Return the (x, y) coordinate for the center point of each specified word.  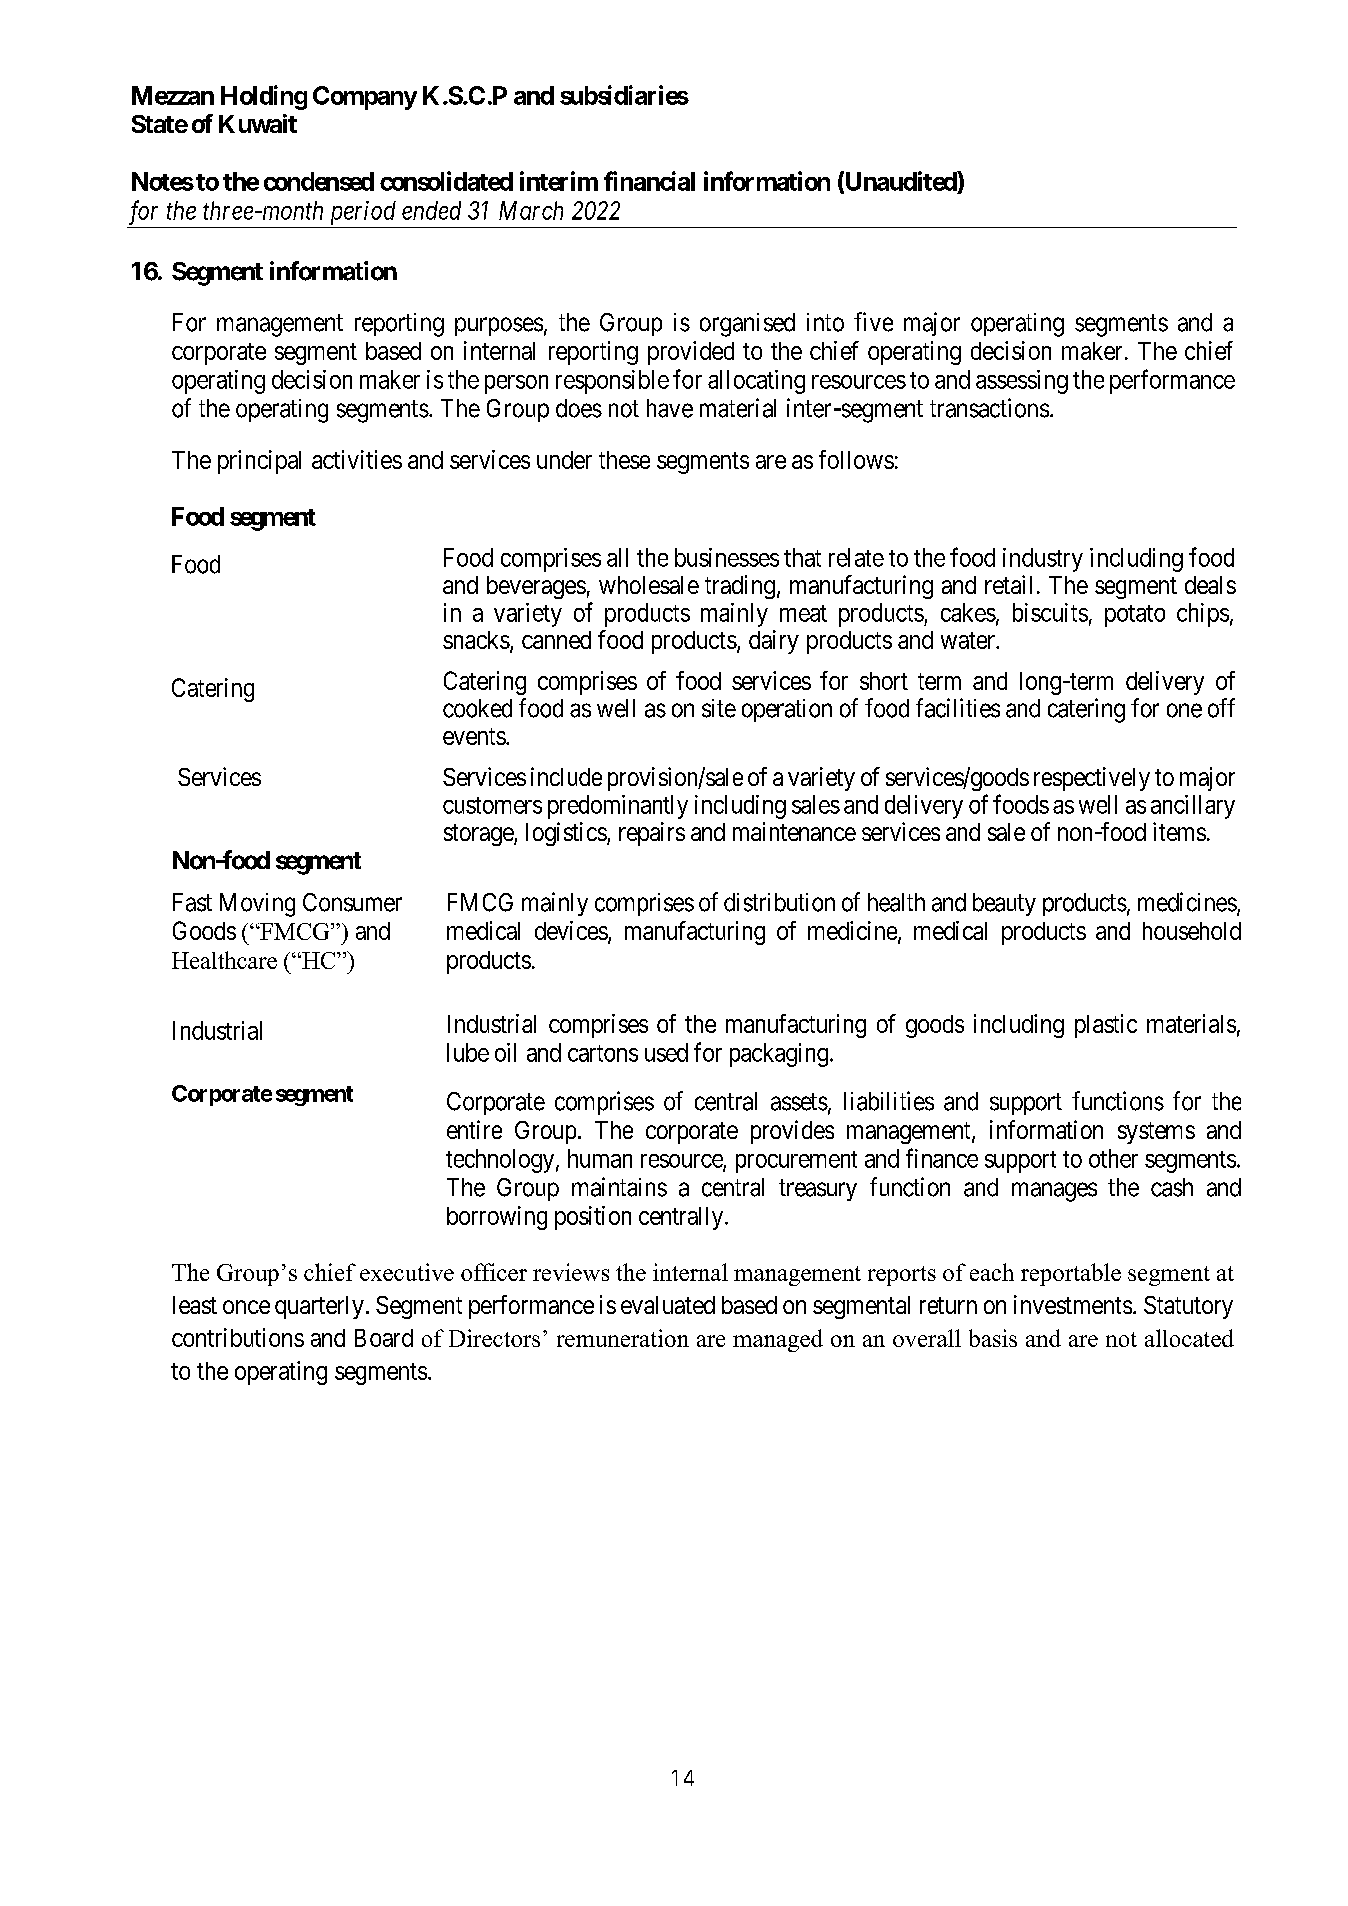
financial (649, 181)
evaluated (668, 1305)
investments (1073, 1304)
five (873, 322)
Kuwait (258, 123)
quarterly (319, 1307)
